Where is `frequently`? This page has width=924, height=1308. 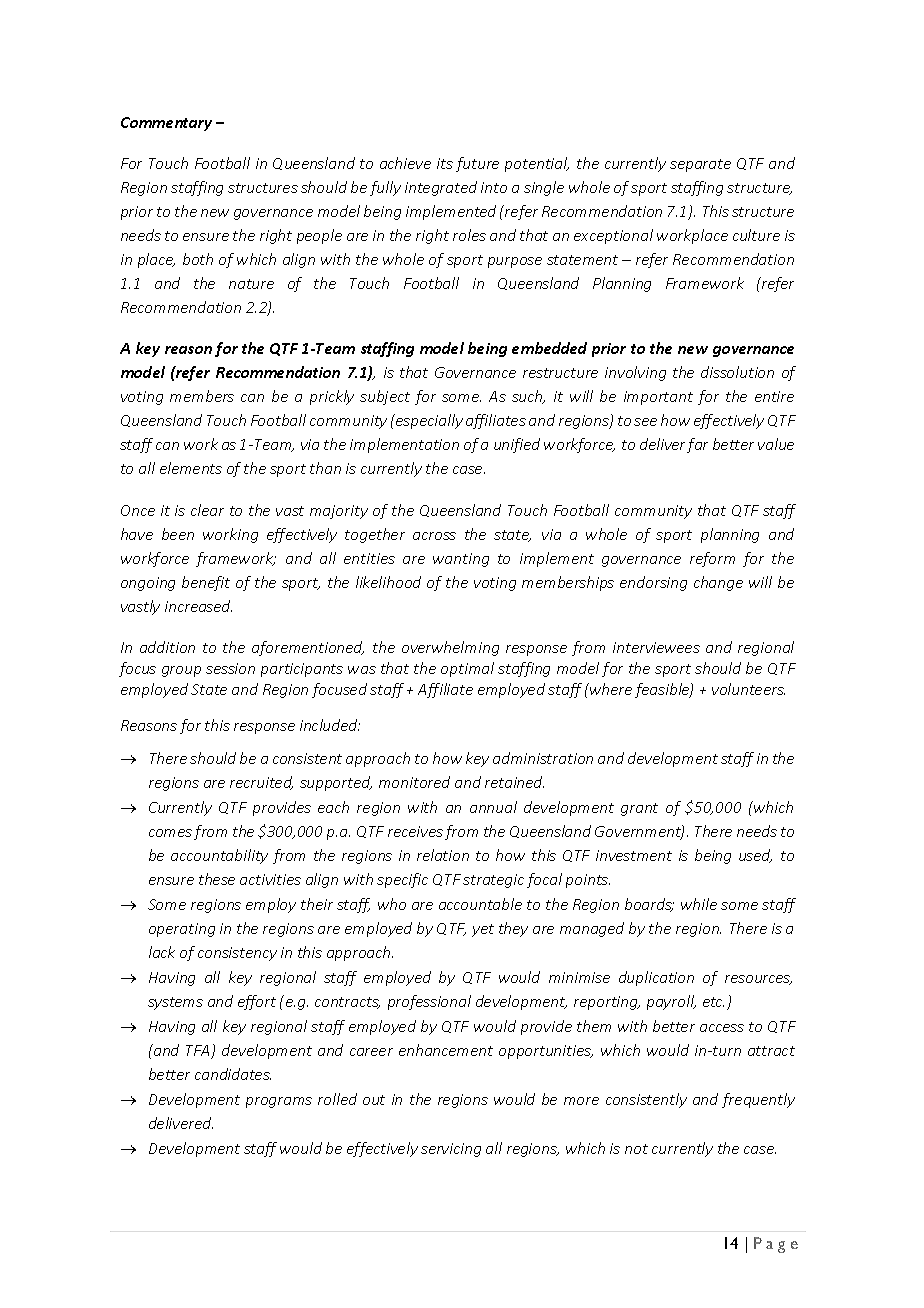 frequently is located at coordinates (758, 1100).
